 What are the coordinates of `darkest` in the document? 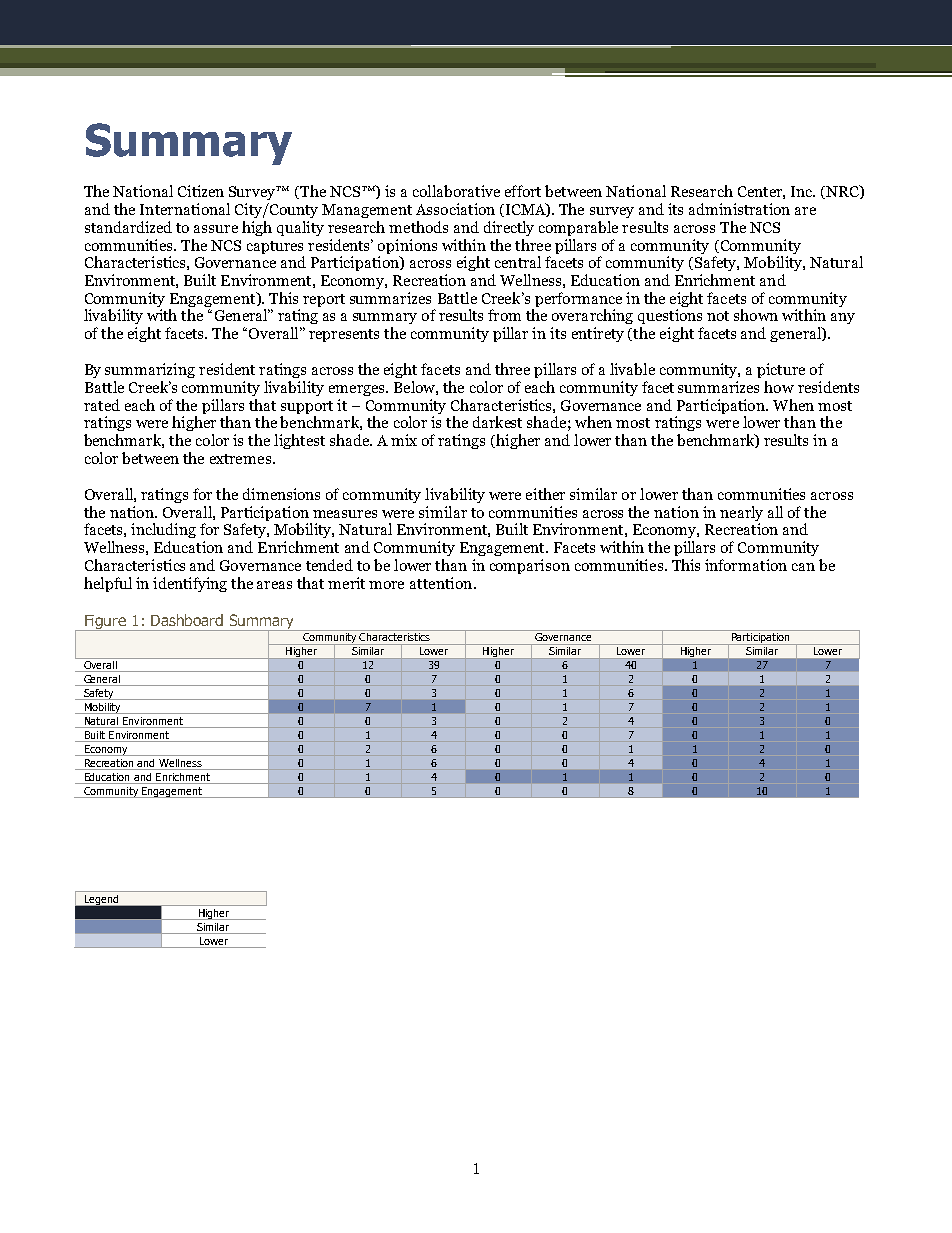 It's located at (497, 422).
